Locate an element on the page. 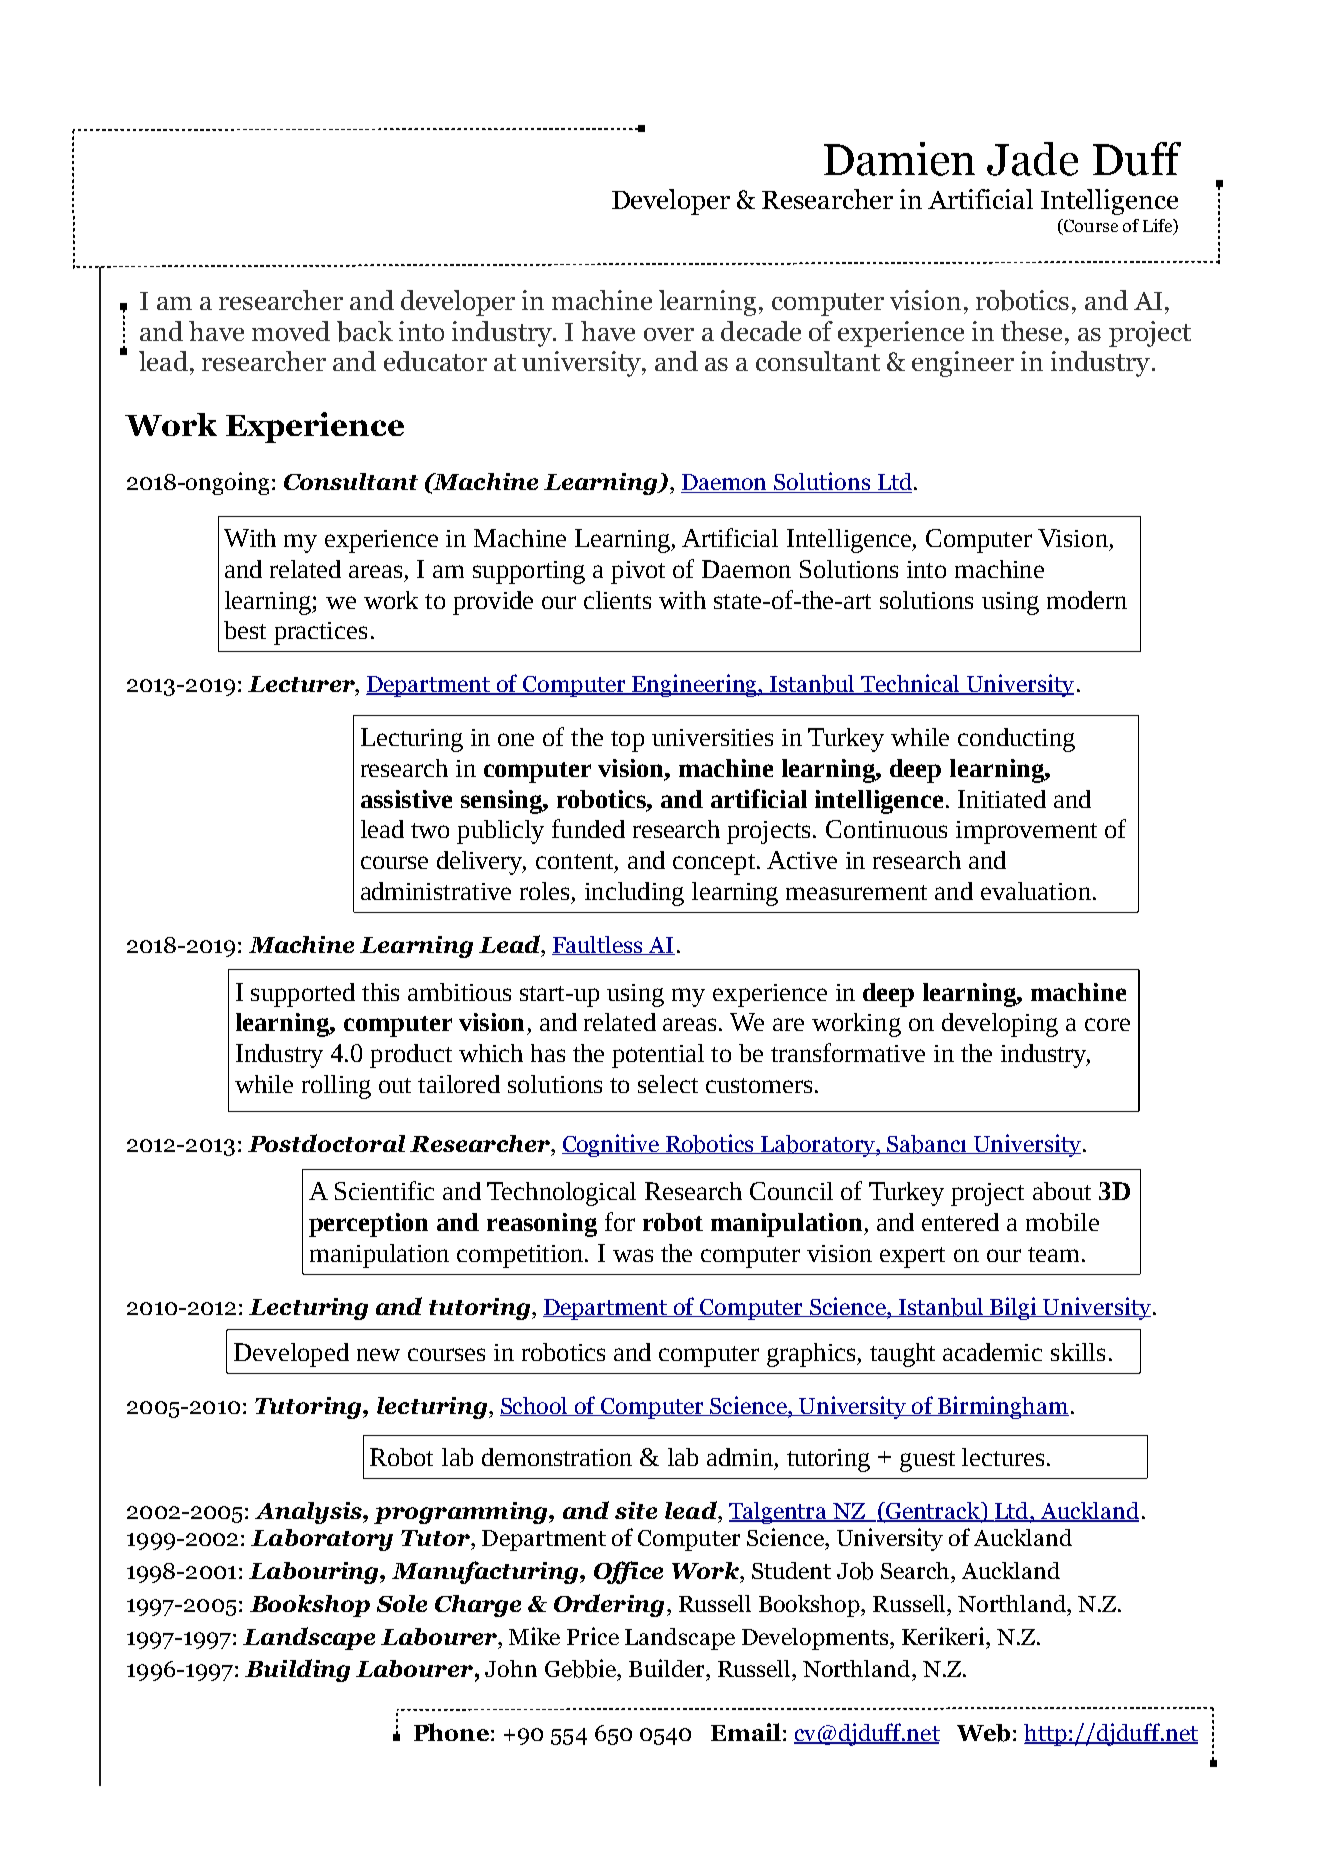 The image size is (1324, 1872). Jade is located at coordinates (1032, 159).
